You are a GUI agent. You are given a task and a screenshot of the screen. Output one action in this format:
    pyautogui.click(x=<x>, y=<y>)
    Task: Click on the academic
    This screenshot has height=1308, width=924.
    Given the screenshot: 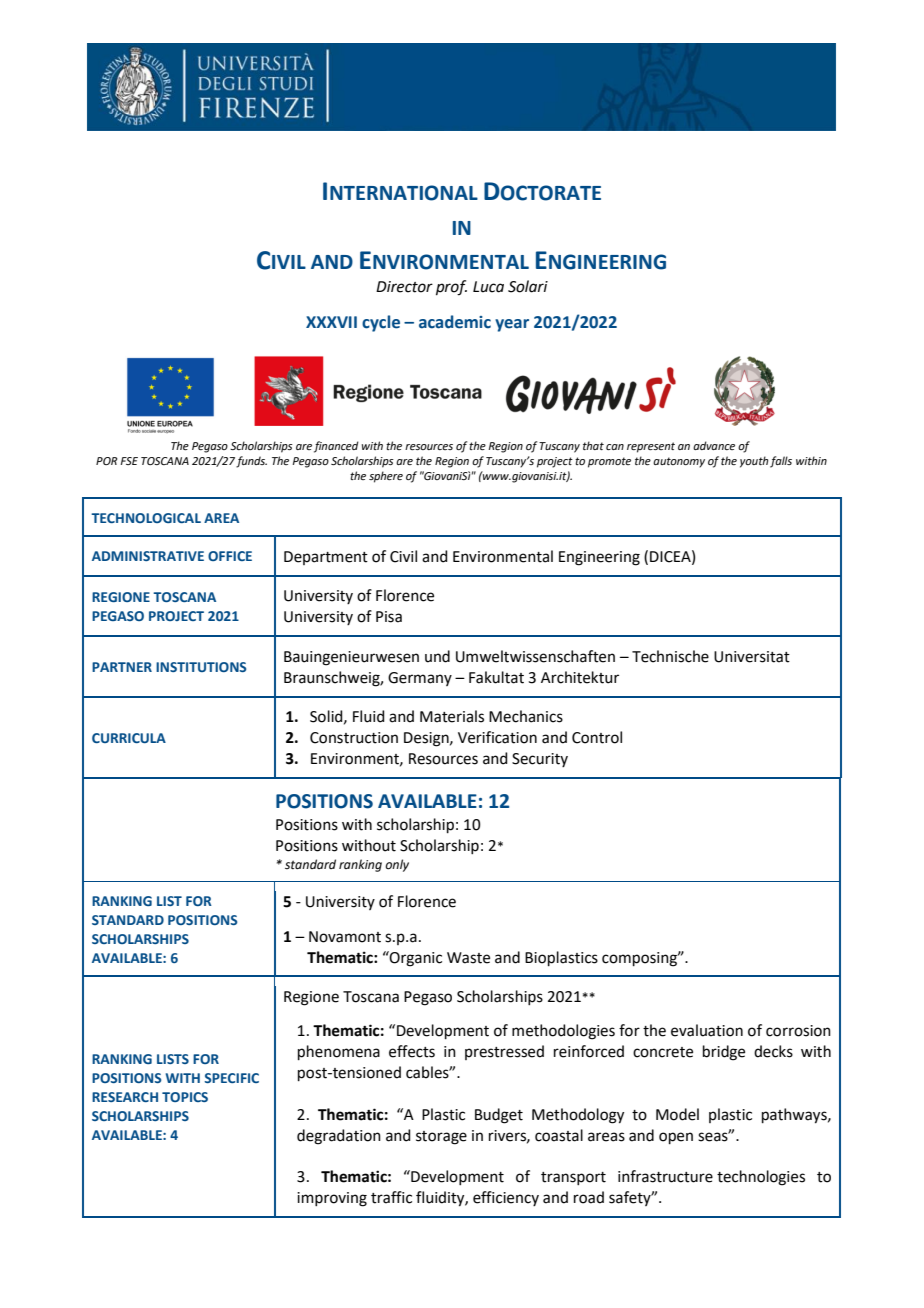 What is the action you would take?
    pyautogui.click(x=455, y=322)
